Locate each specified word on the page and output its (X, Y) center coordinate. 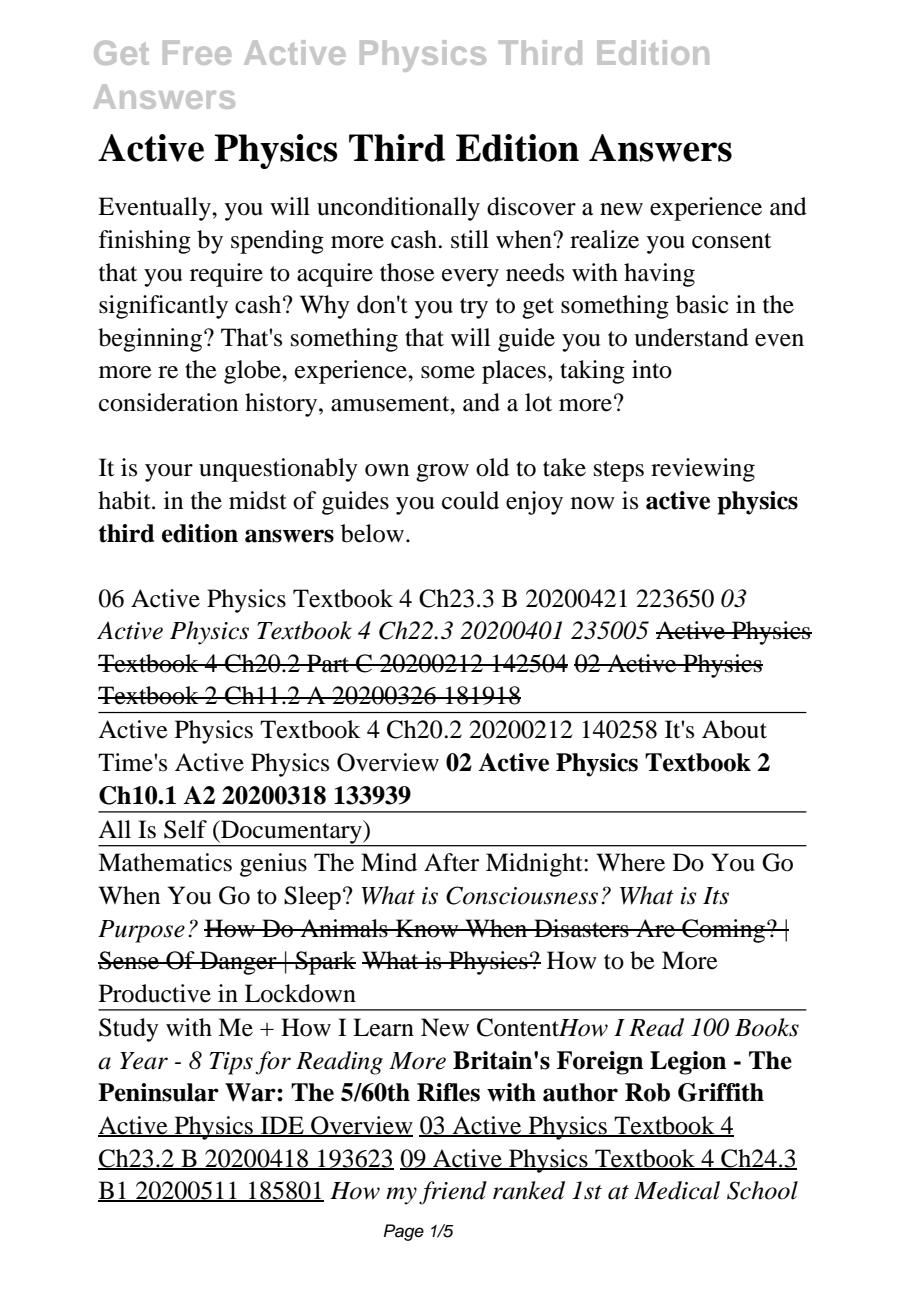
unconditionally (398, 209)
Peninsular (158, 1092)
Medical (677, 1190)
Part (328, 663)
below (372, 533)
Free (197, 52)
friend (453, 1193)
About (734, 729)
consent (731, 241)
